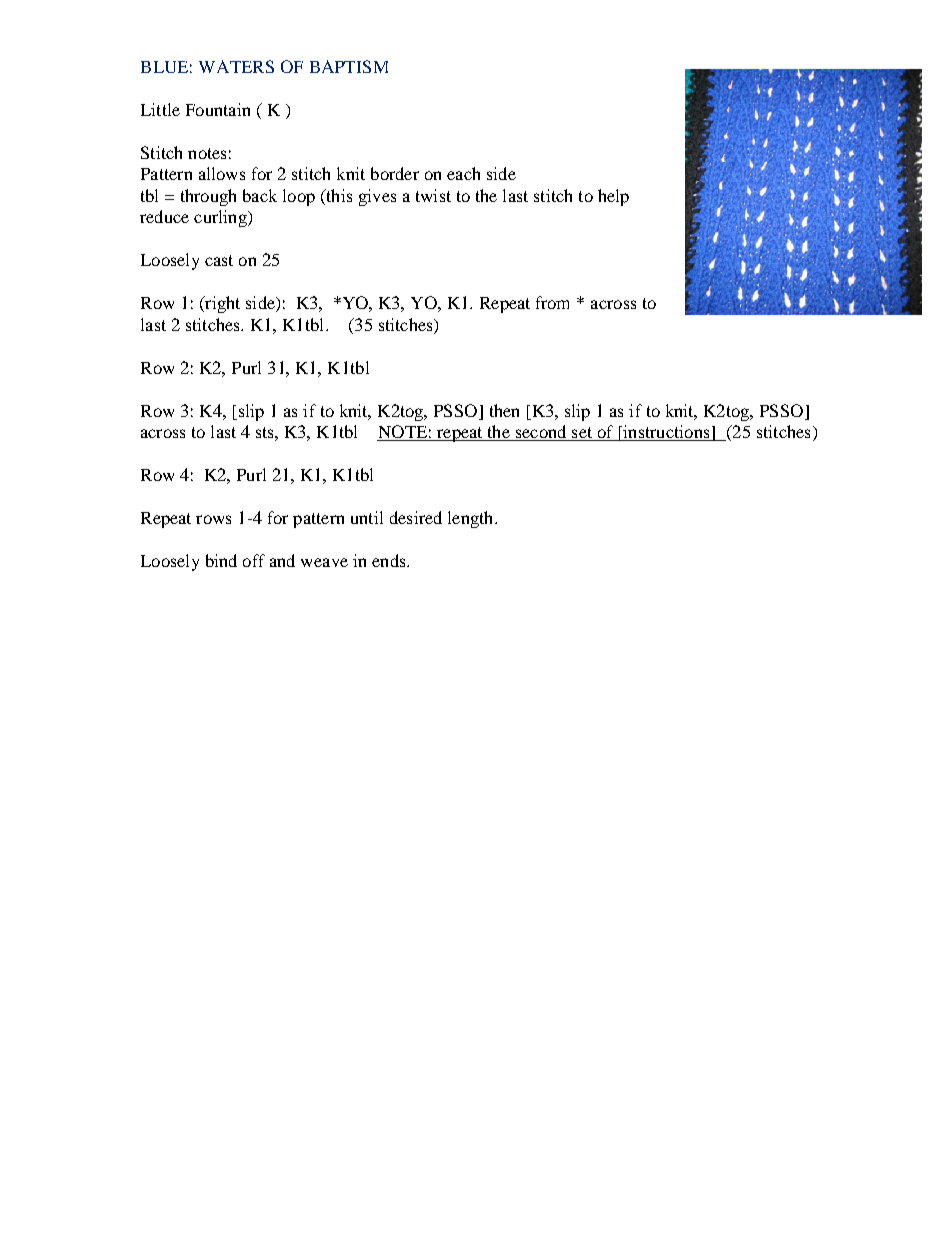  Describe the element at coordinates (552, 302) in the screenshot. I see `from` at that location.
